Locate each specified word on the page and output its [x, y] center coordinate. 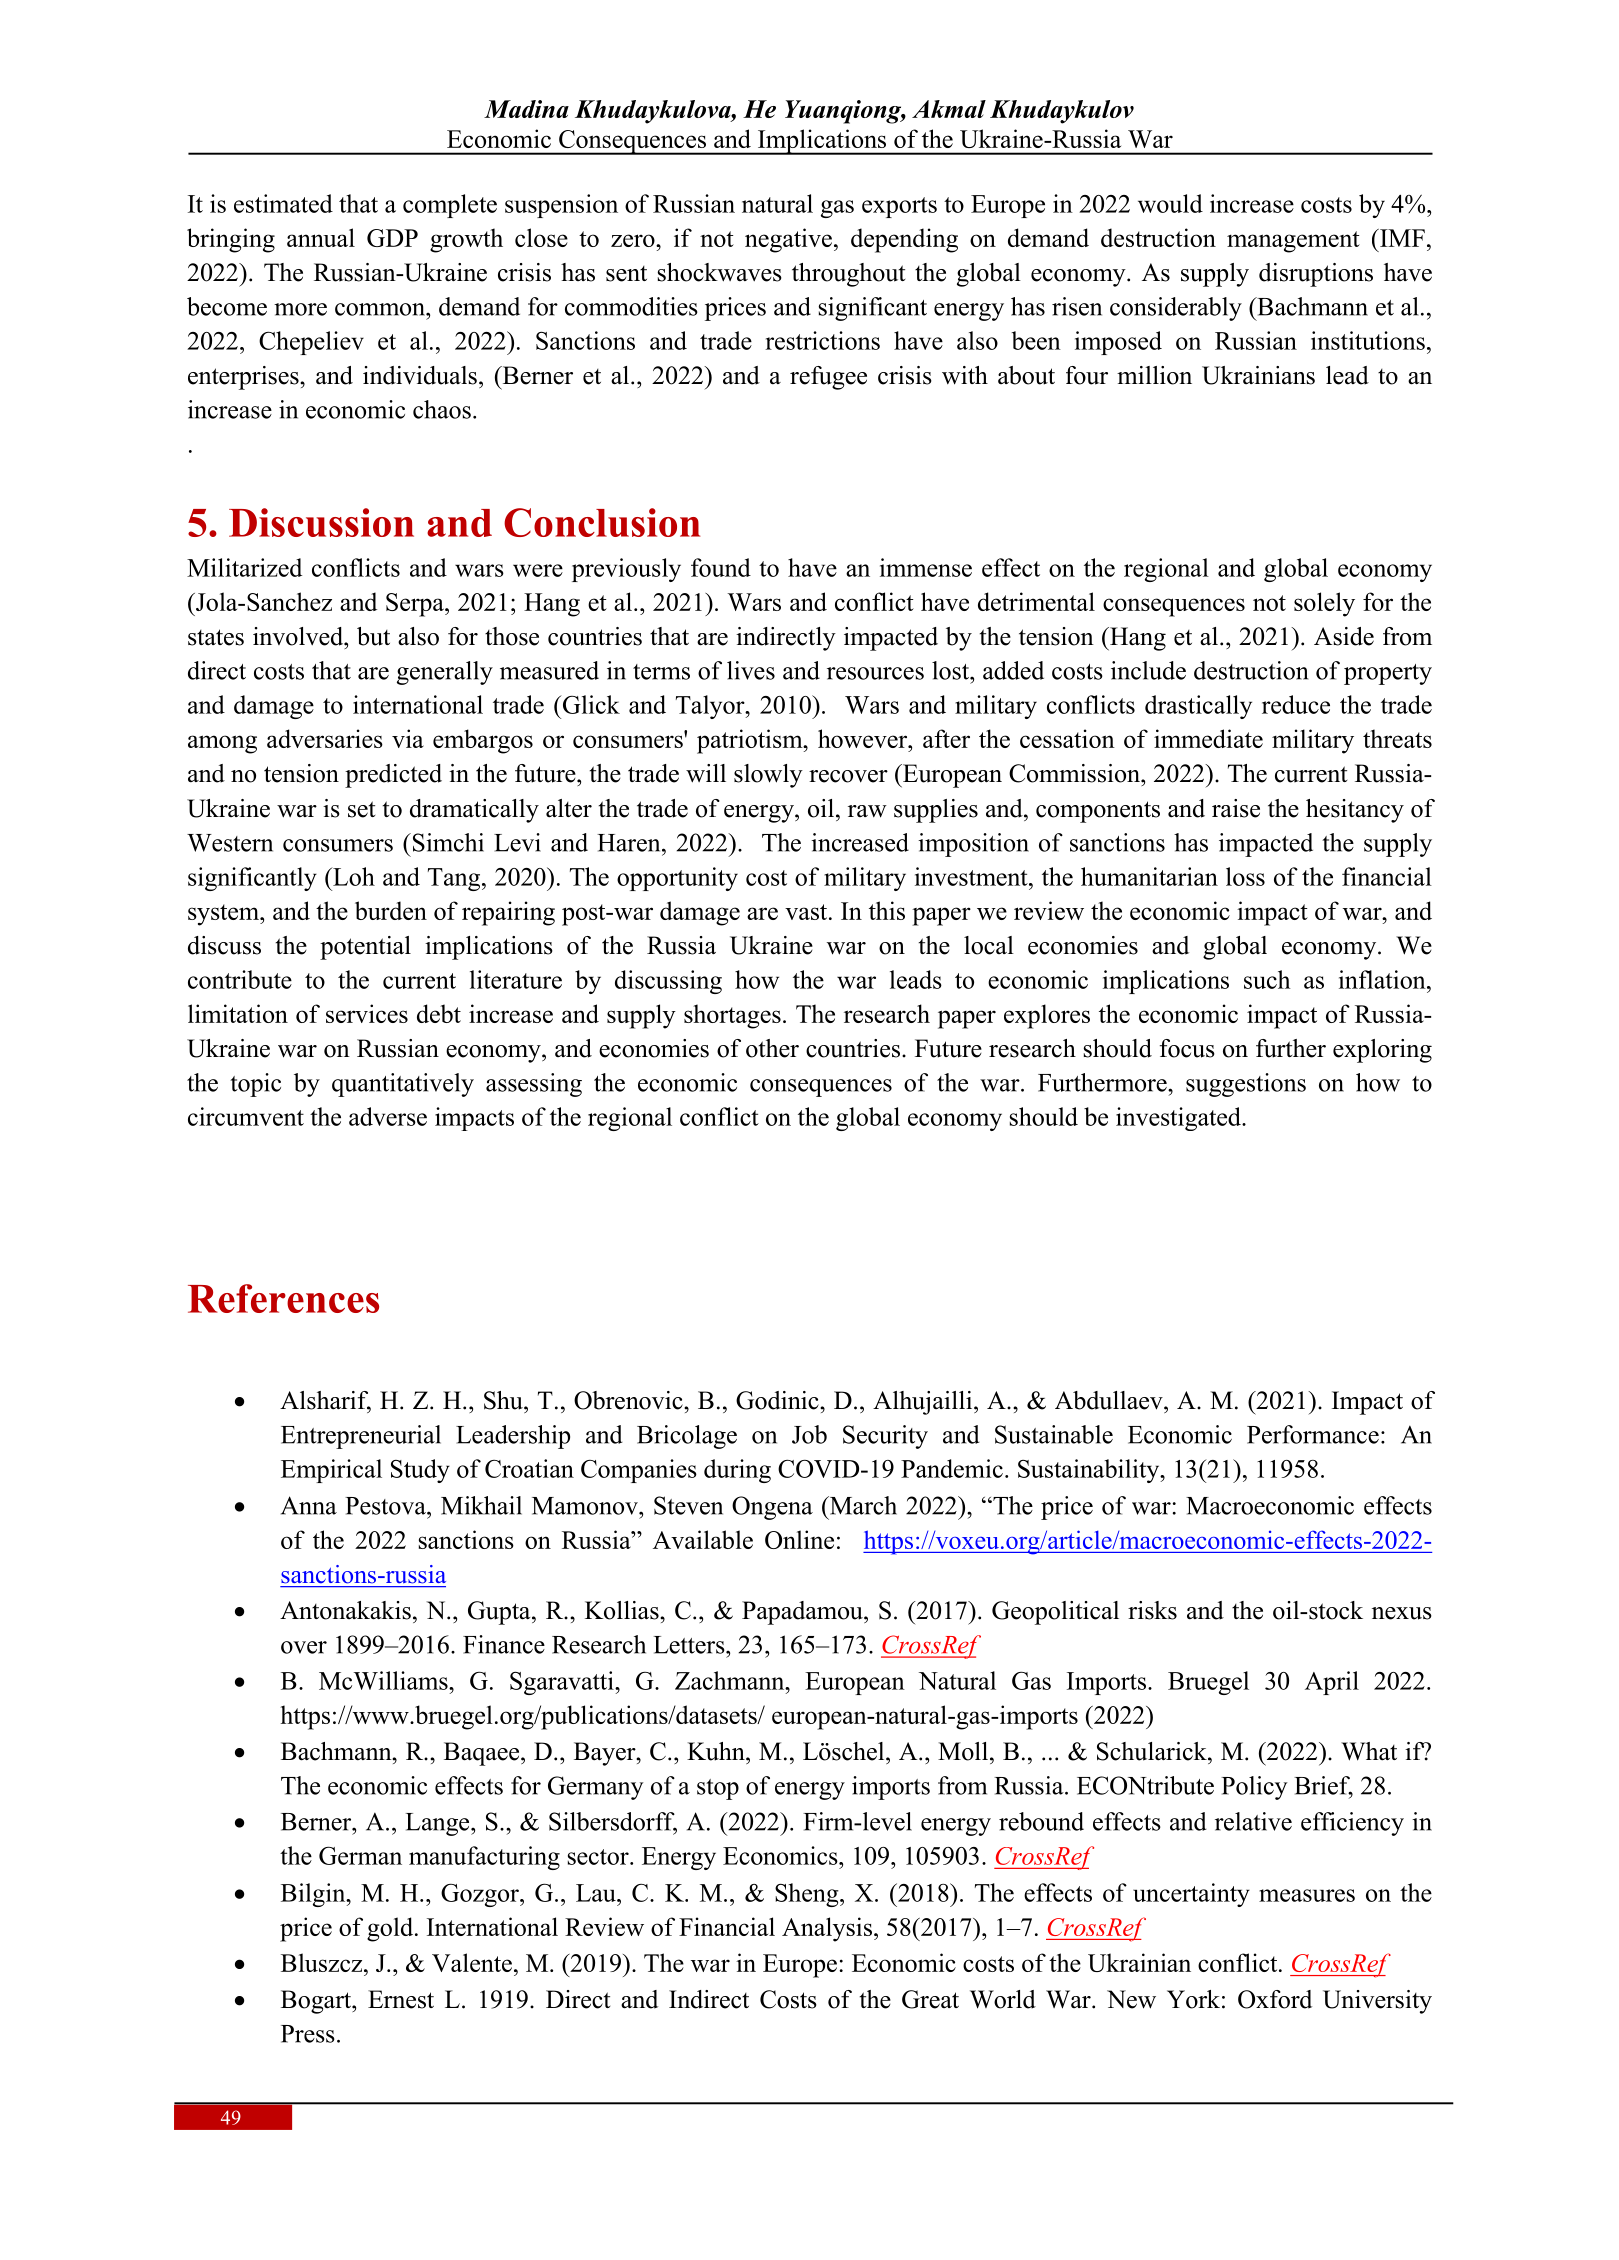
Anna [309, 1505]
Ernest [401, 1999]
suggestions [1246, 1085]
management [1293, 242]
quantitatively [403, 1085]
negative [788, 240]
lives [751, 670]
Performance [1313, 1434]
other [772, 1048]
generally [445, 673]
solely [1324, 604]
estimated [283, 203]
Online [799, 1539]
